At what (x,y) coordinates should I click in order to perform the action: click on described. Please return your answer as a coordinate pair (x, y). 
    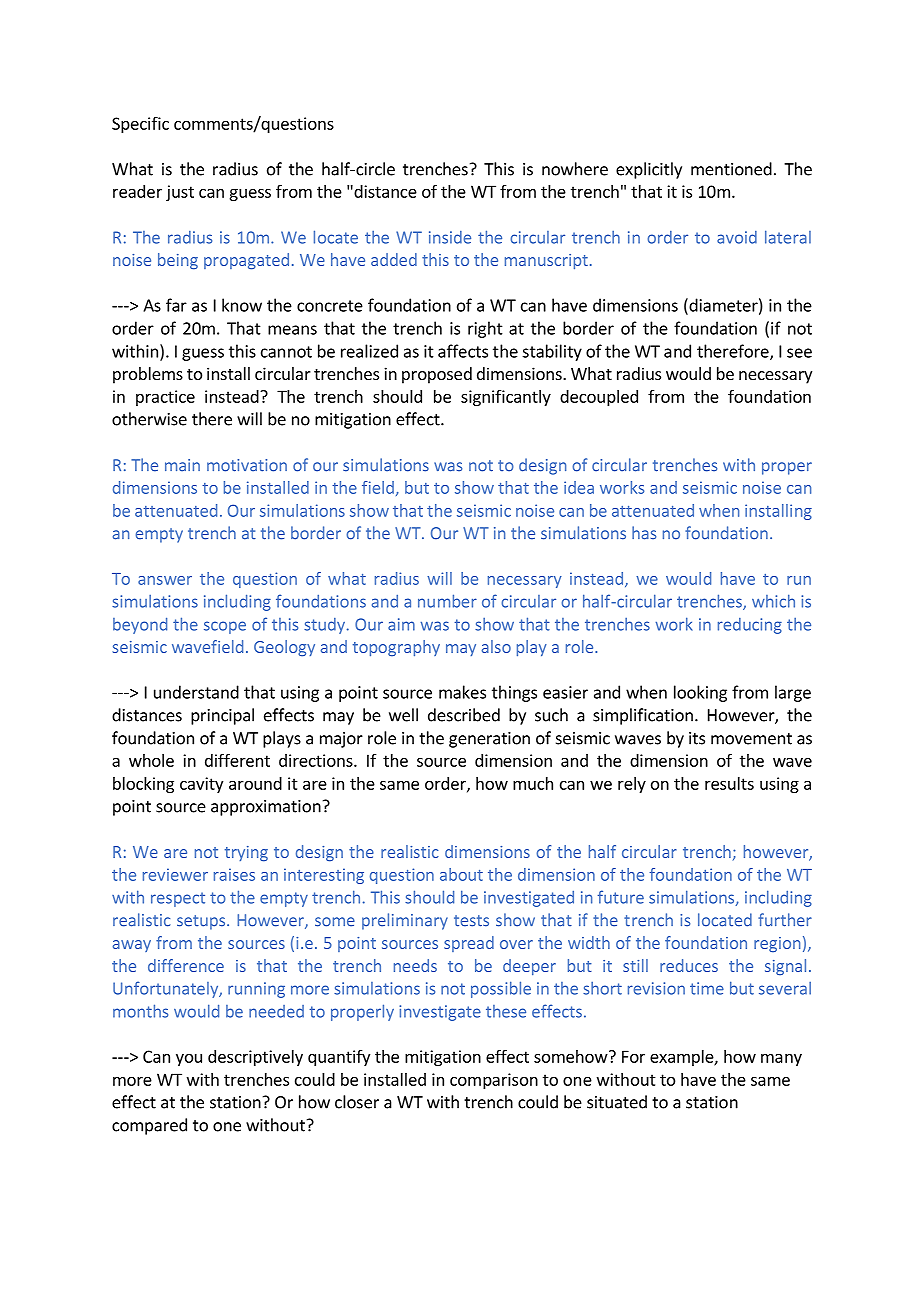
    Looking at the image, I should click on (464, 715).
